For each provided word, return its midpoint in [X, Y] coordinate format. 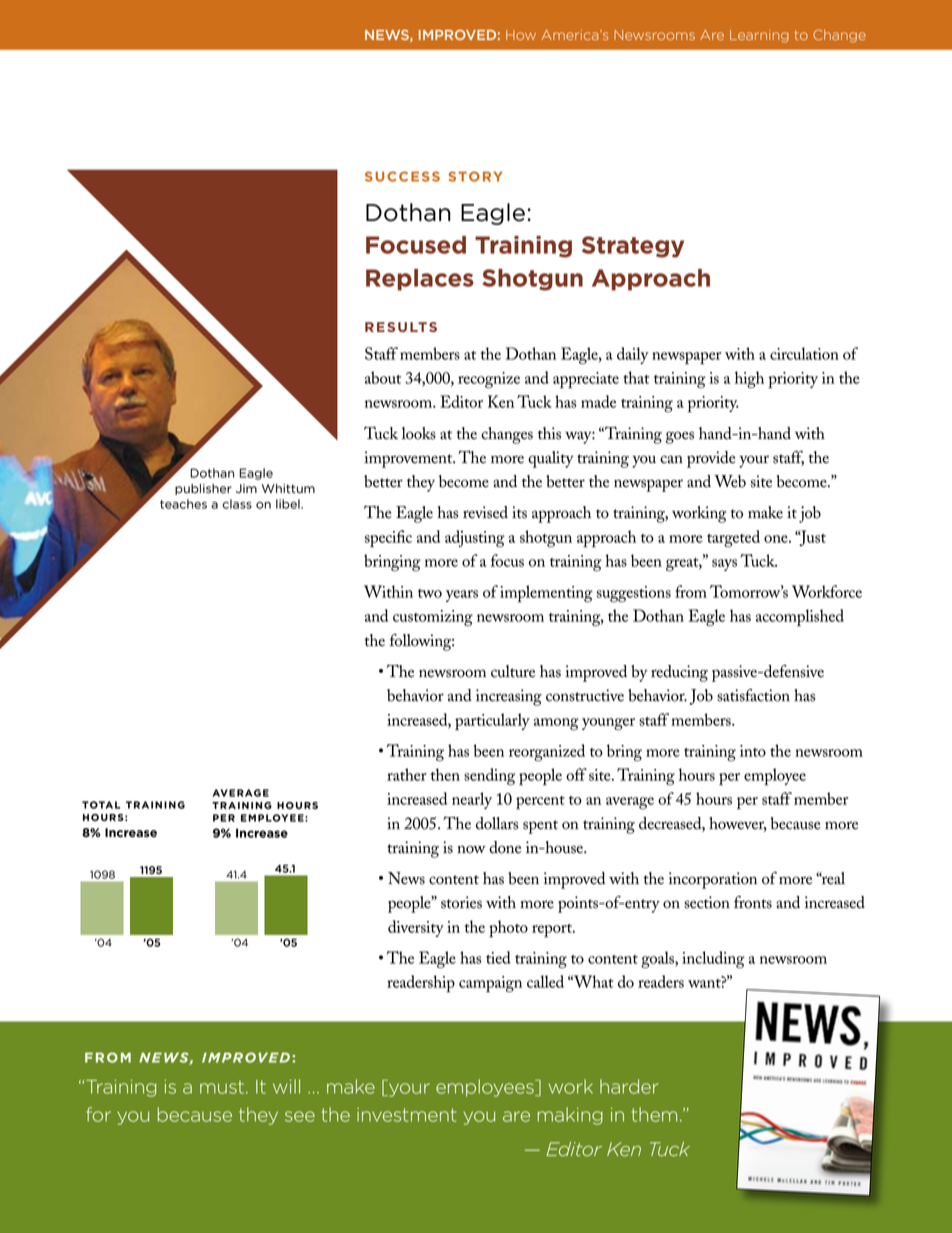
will [286, 1086]
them [654, 1114]
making [570, 1116]
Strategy [633, 247]
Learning [759, 36]
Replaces [420, 280]
